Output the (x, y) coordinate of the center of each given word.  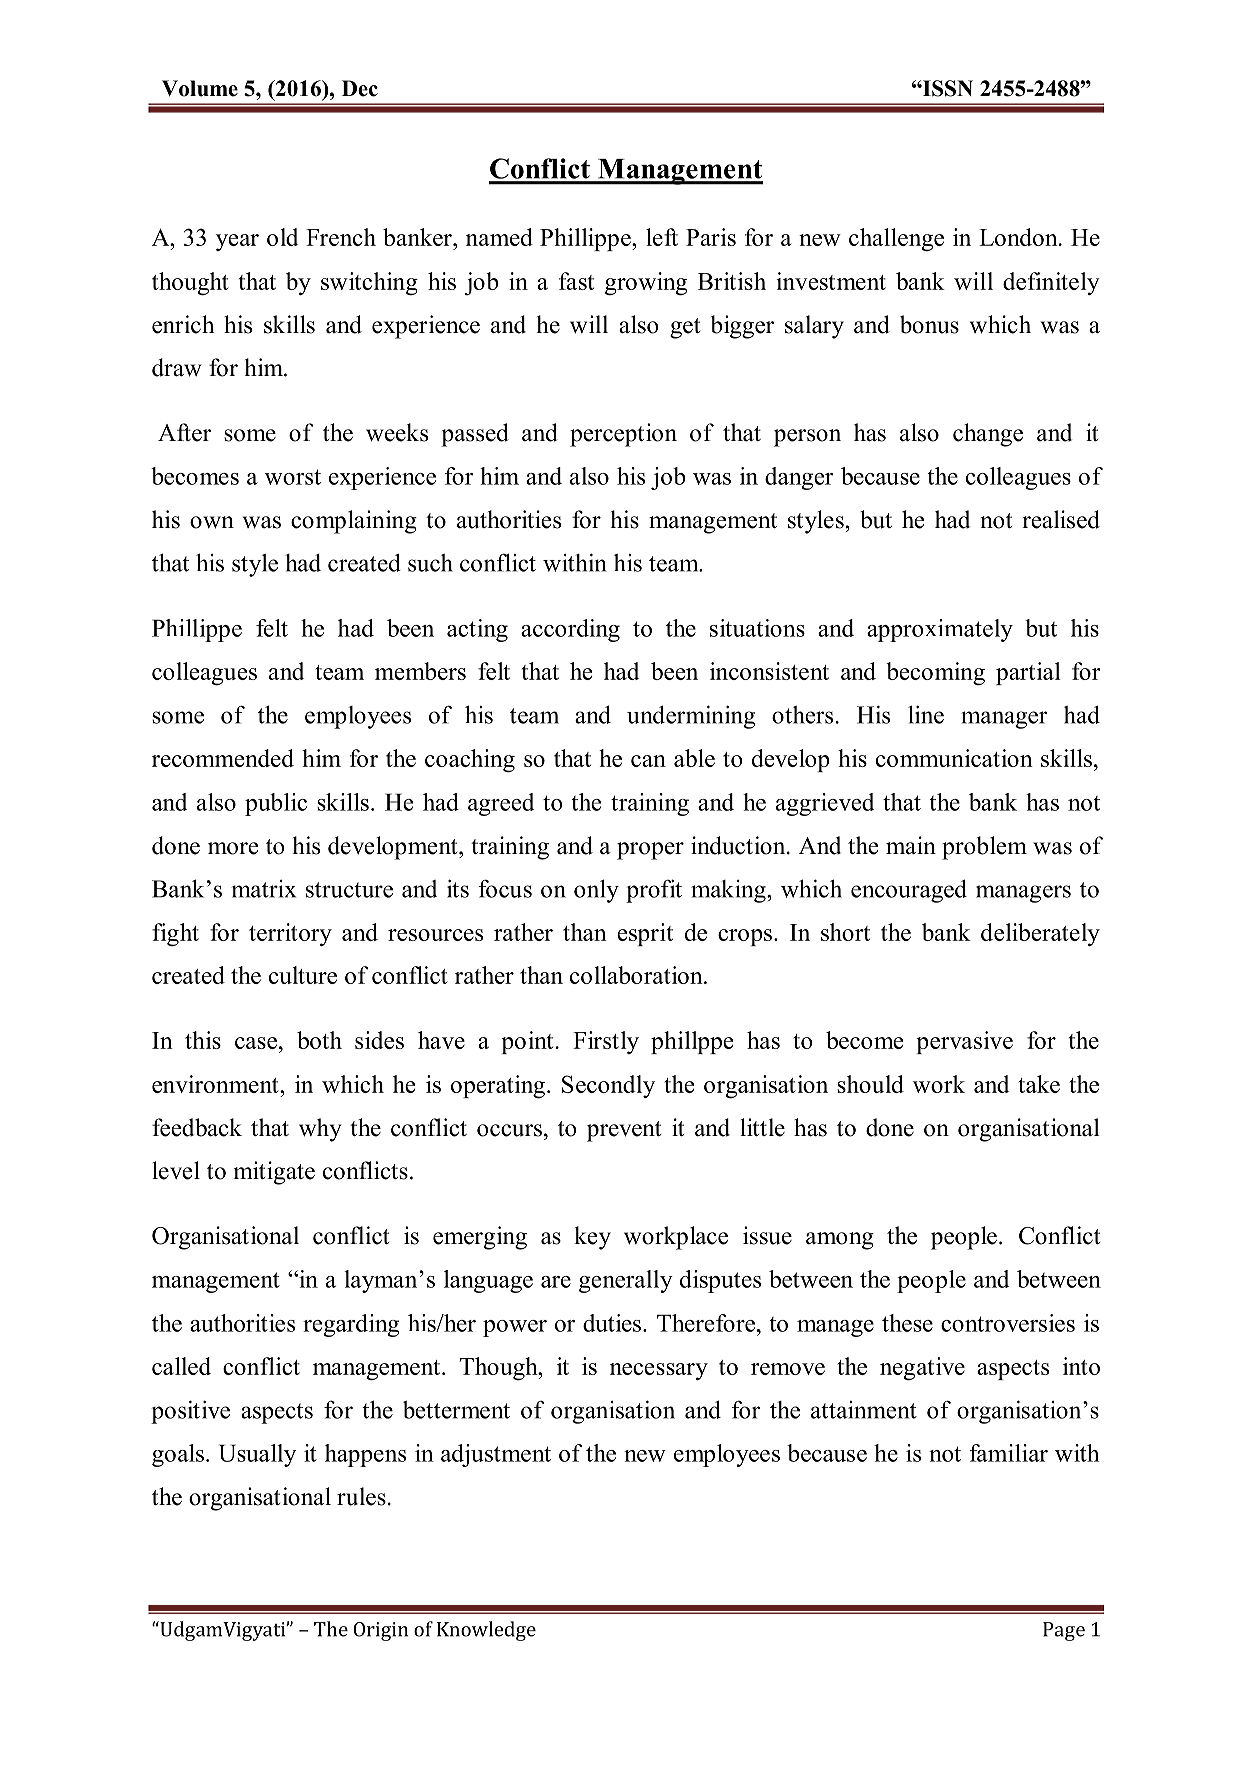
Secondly (608, 1086)
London (1019, 237)
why (320, 1130)
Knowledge (486, 1631)
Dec (360, 88)
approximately (940, 630)
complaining (354, 522)
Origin (380, 1631)
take (1039, 1084)
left (662, 237)
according (570, 630)
